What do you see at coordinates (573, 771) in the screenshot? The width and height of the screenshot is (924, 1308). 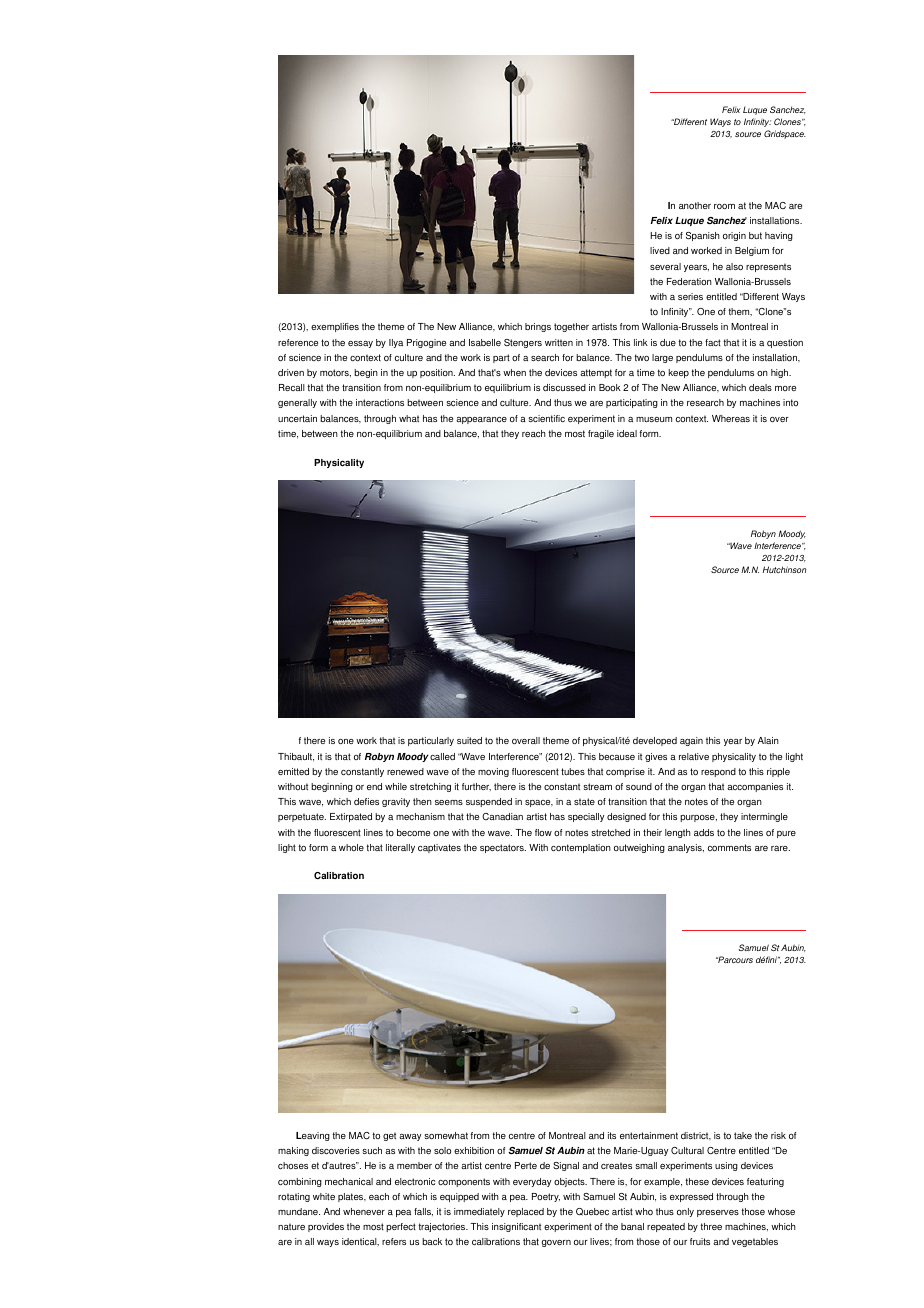 I see `tubes` at bounding box center [573, 771].
